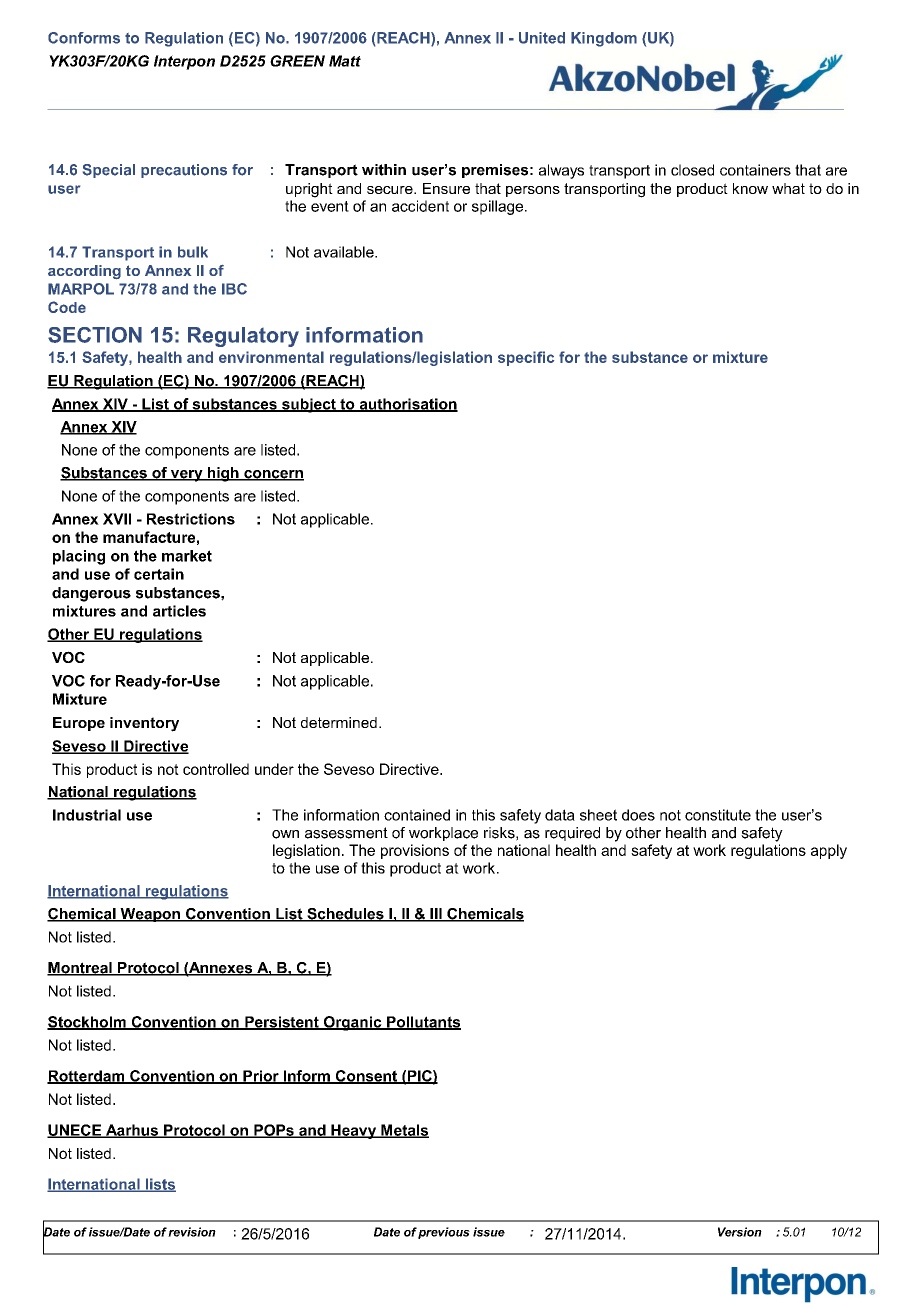  Describe the element at coordinates (339, 722) in the document. I see `determined` at that location.
